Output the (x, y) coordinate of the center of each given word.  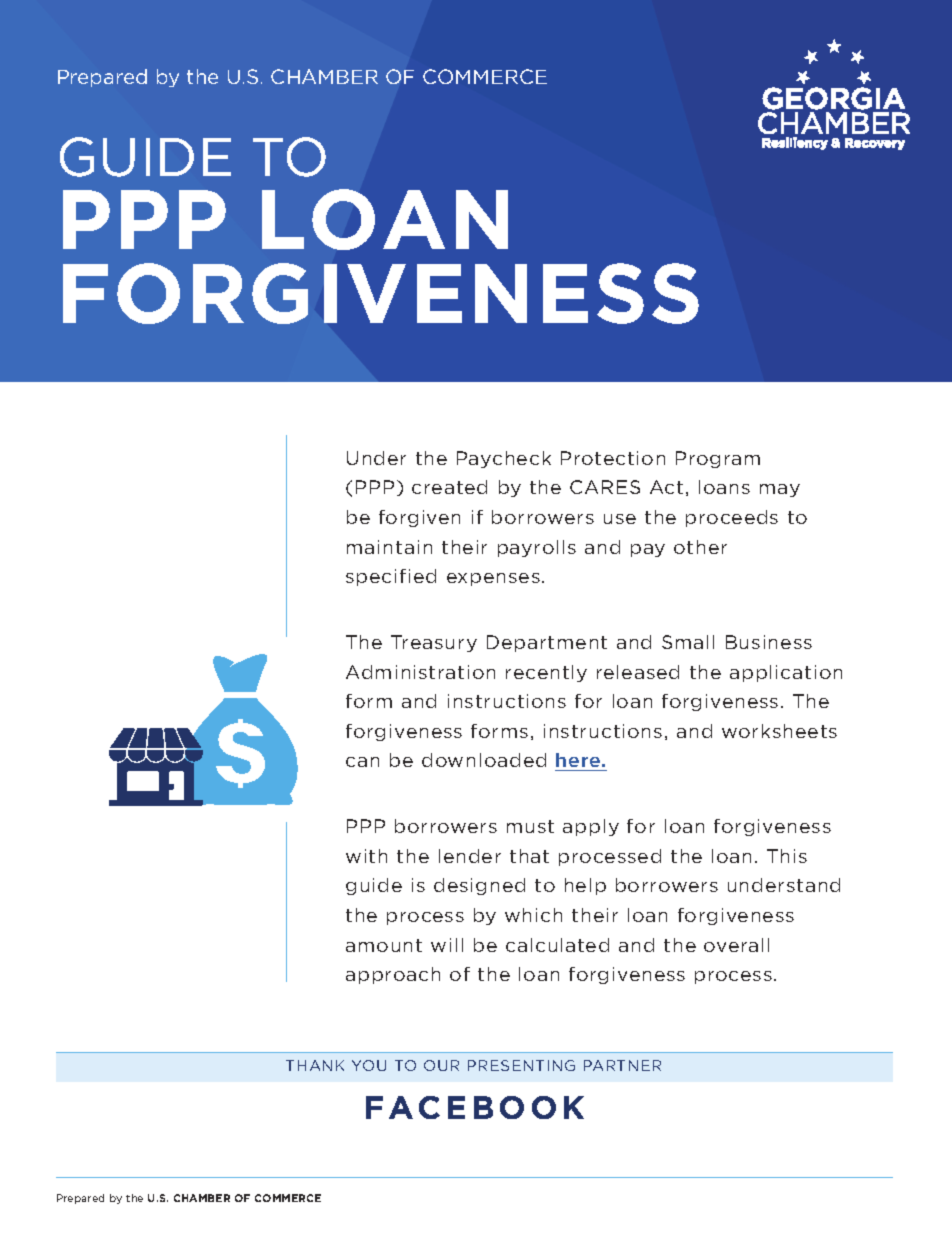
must (530, 826)
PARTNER (622, 1065)
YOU (369, 1065)
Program (718, 459)
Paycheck (504, 459)
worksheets (779, 731)
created (449, 487)
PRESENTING (521, 1065)
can (362, 762)
